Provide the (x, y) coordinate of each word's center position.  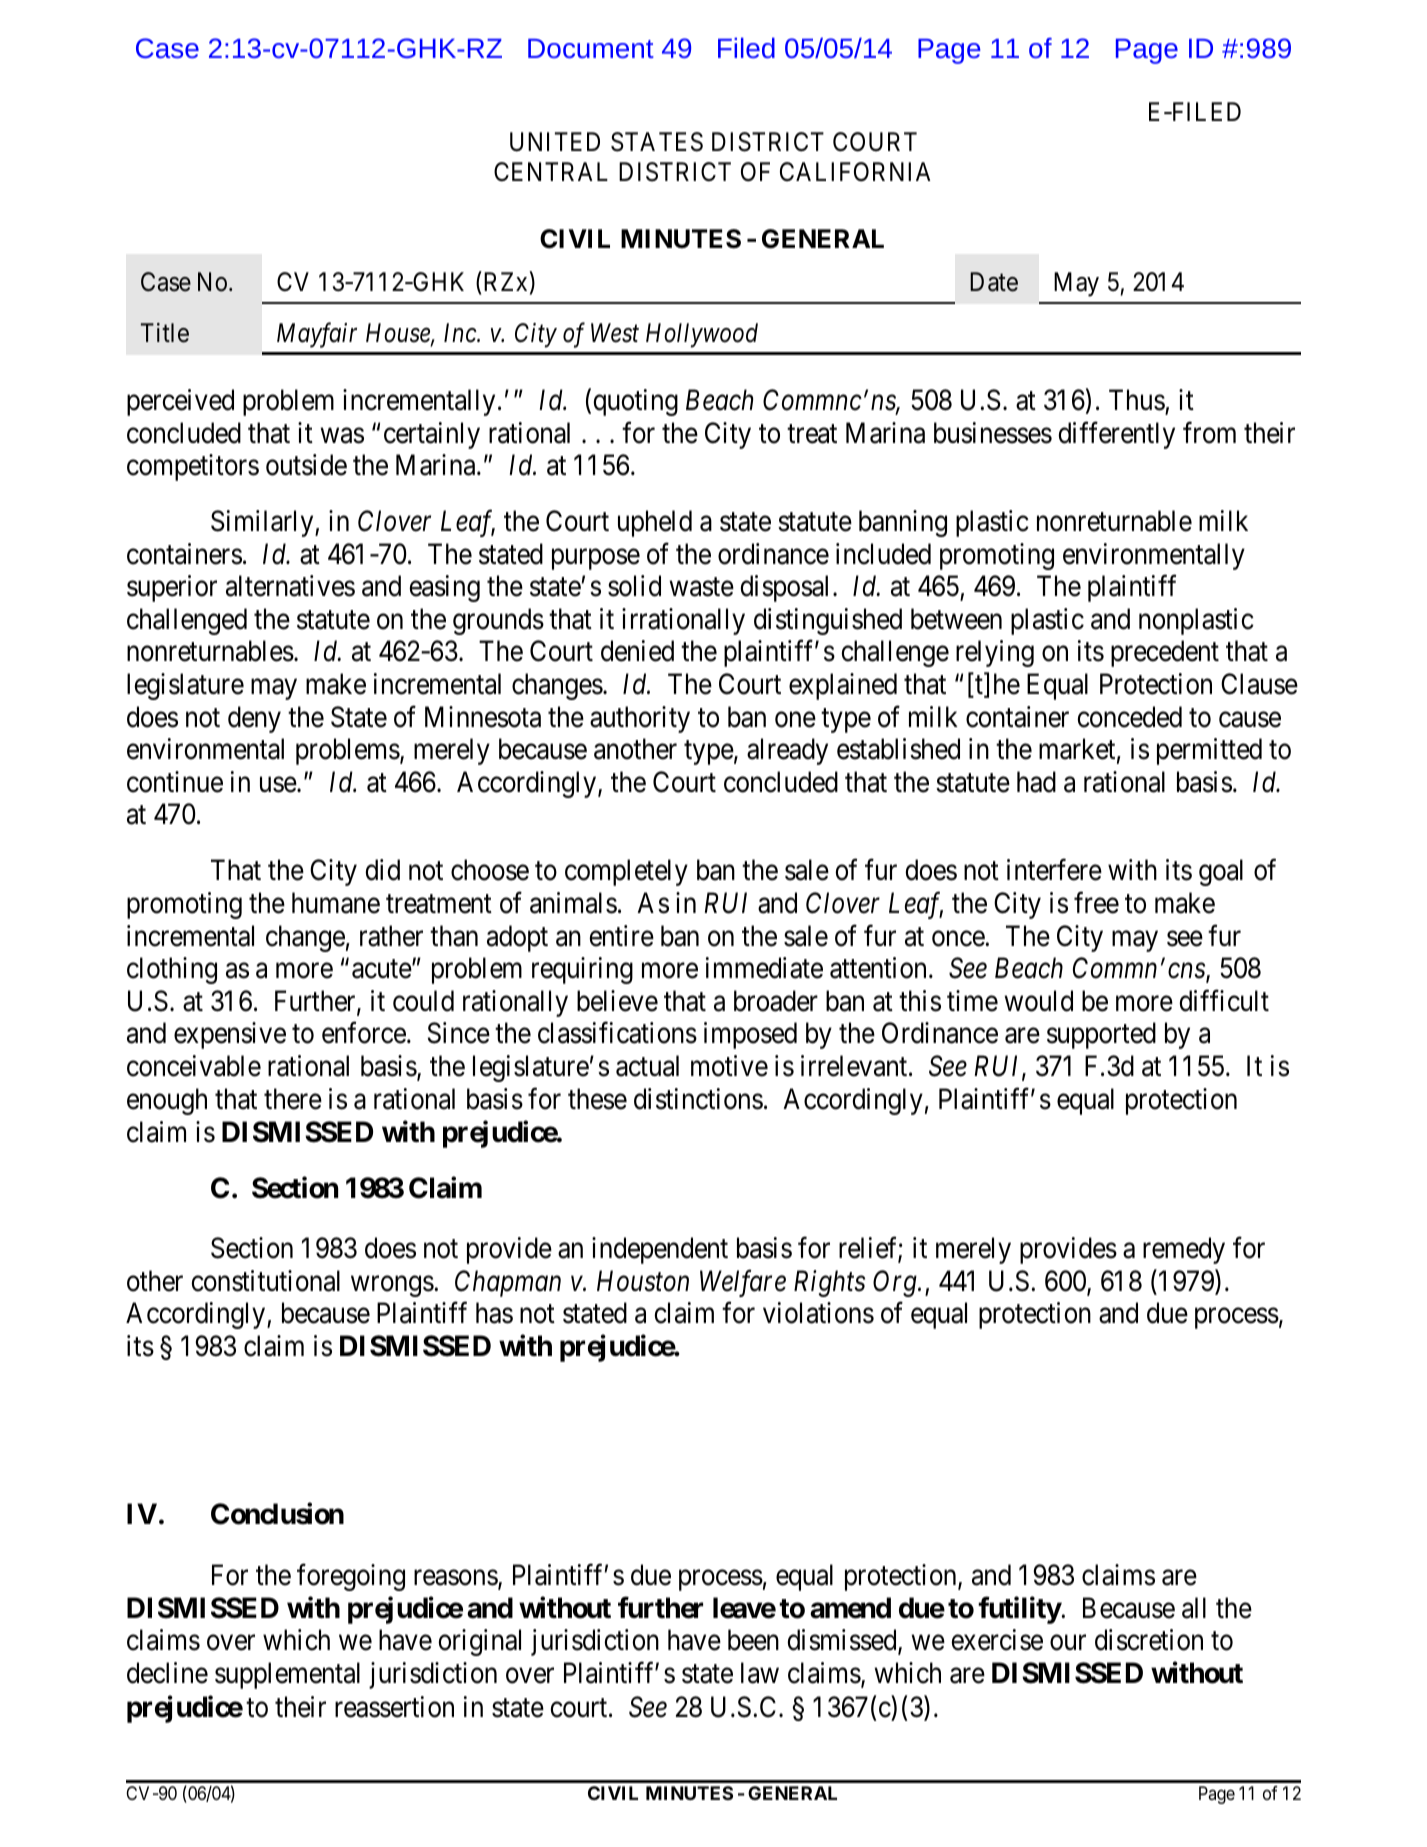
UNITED (555, 142)
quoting (635, 402)
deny (254, 719)
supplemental (287, 1675)
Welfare (743, 1283)
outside (306, 465)
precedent (1165, 653)
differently (1116, 435)
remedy (1184, 1250)
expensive (230, 1035)
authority (640, 719)
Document (591, 48)
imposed (750, 1035)
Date (994, 282)
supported (1101, 1035)
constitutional (265, 1281)
